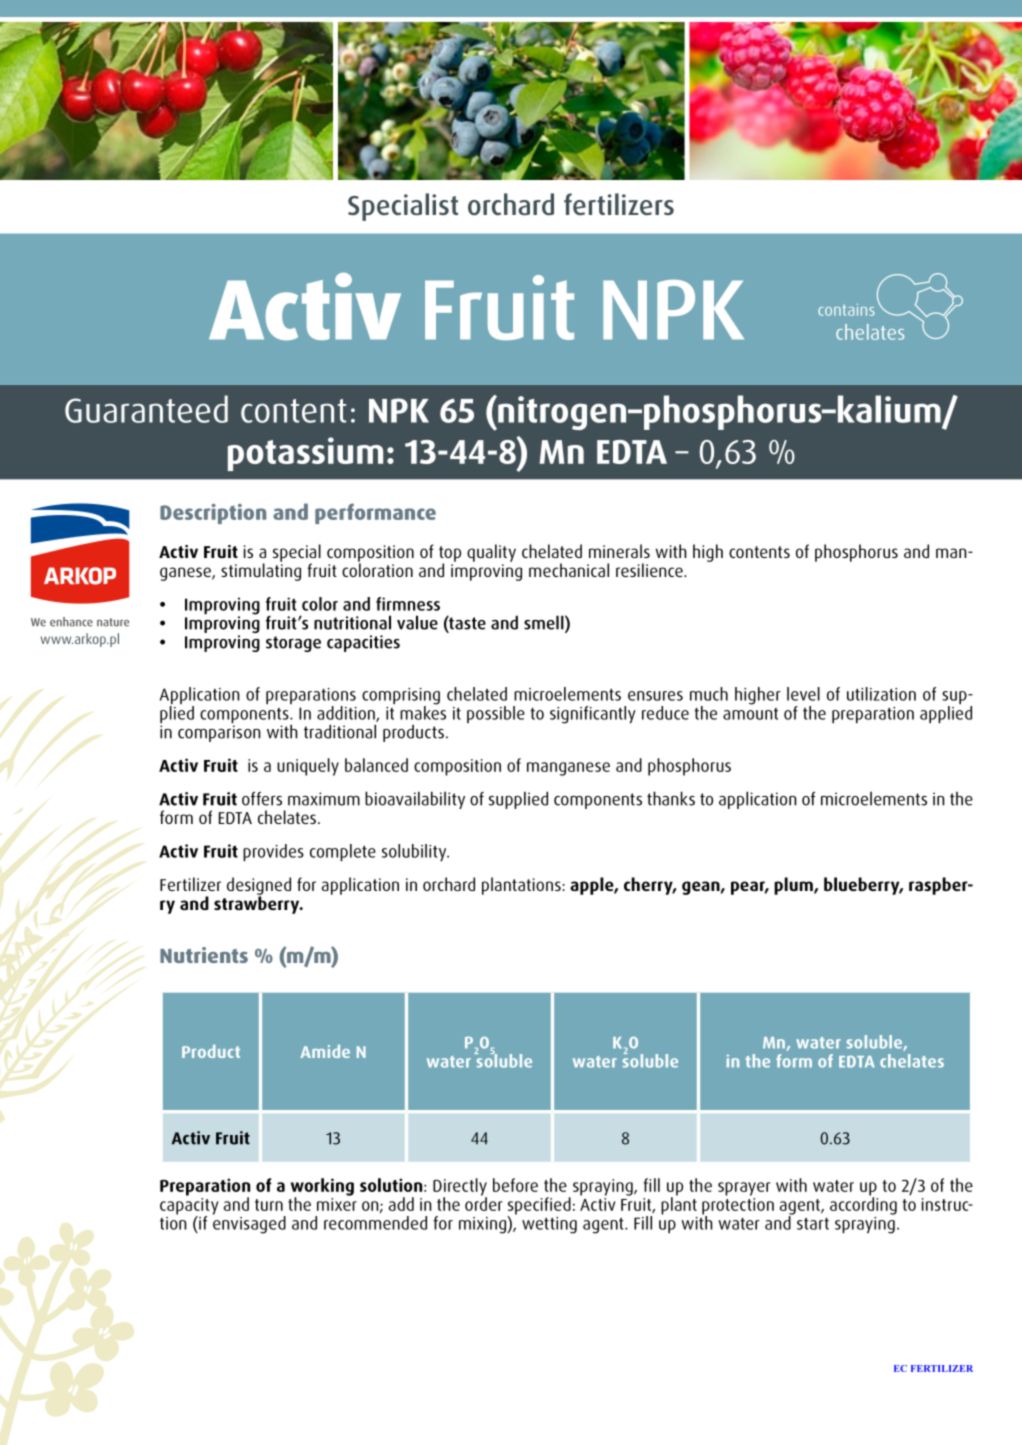 The height and width of the image is (1445, 1022). I want to click on contains, so click(846, 310).
